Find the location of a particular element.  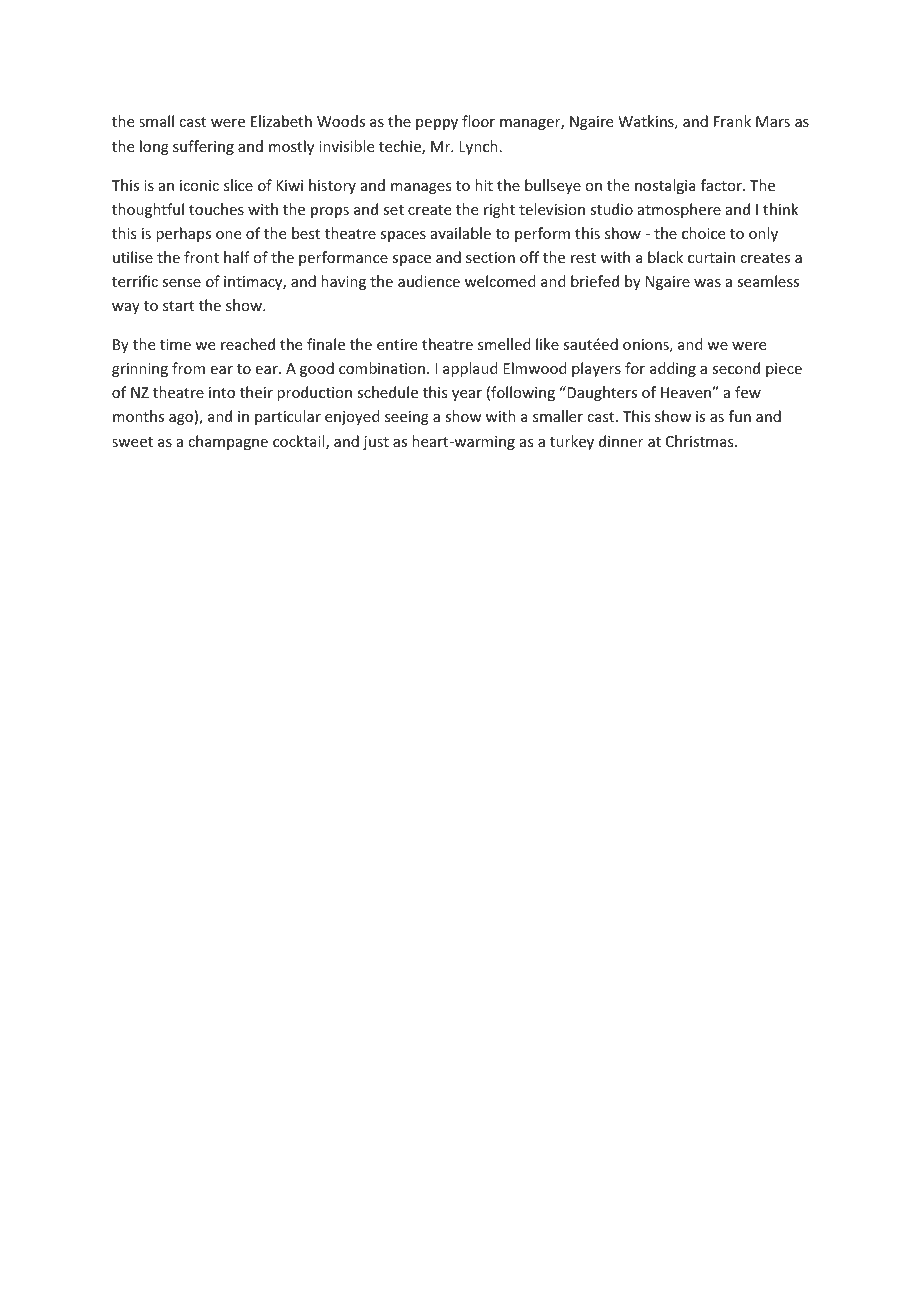

champagne is located at coordinates (228, 442).
